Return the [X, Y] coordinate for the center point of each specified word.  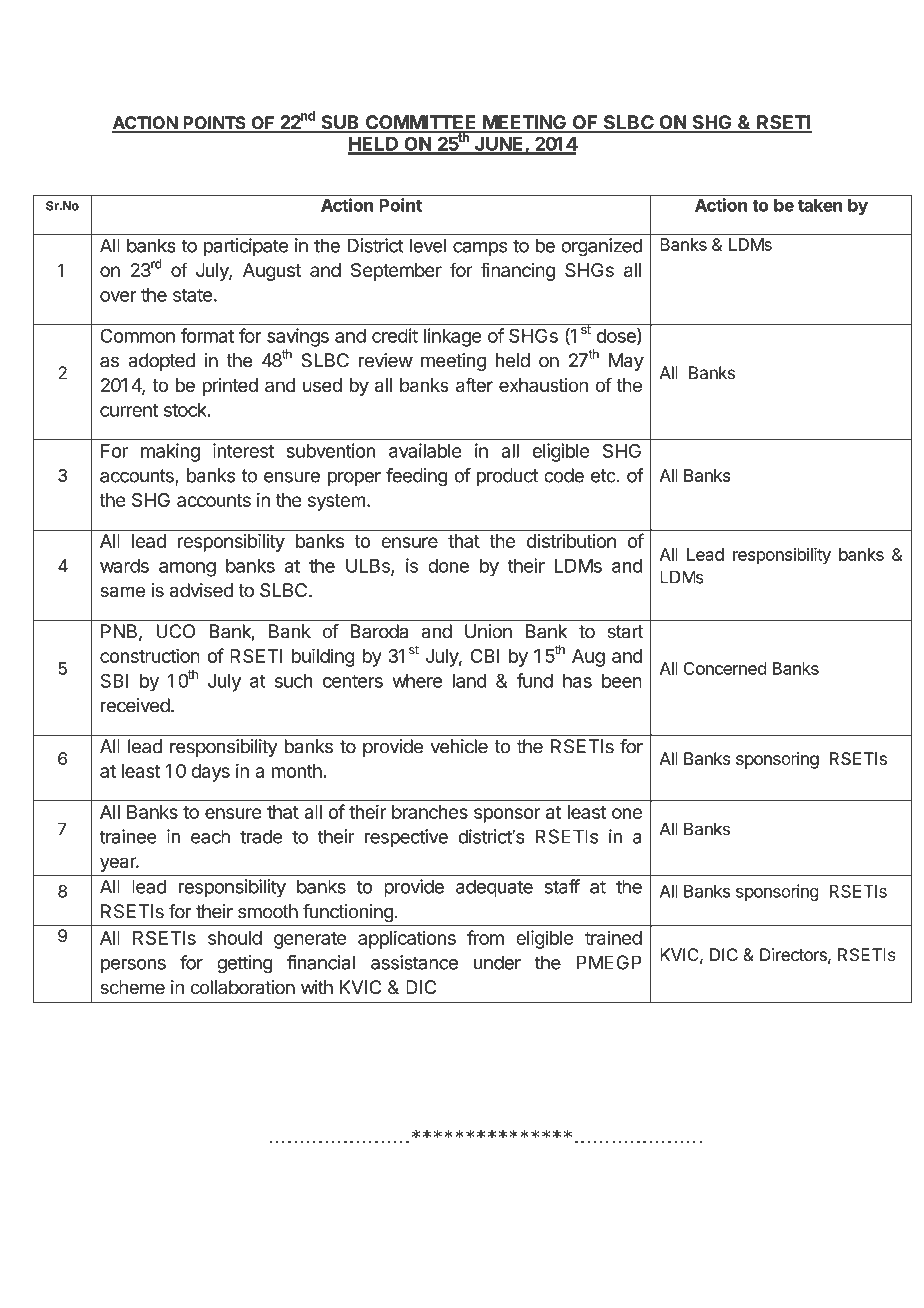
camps [480, 249]
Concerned [725, 668]
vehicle [459, 746]
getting [245, 964]
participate [246, 247]
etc [604, 476]
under [497, 962]
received [135, 705]
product [507, 477]
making [170, 452]
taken [820, 205]
